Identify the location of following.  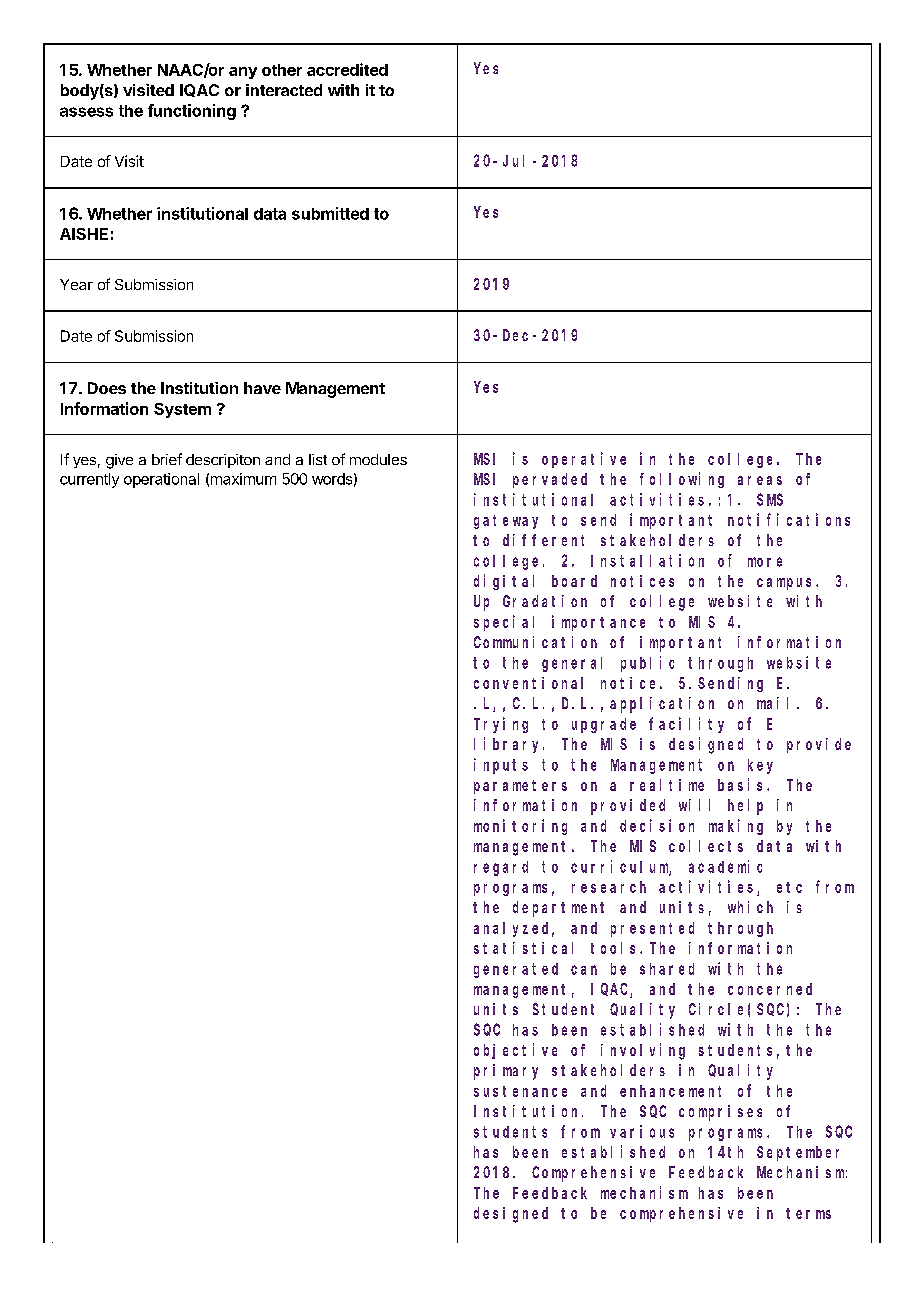
(682, 480).
